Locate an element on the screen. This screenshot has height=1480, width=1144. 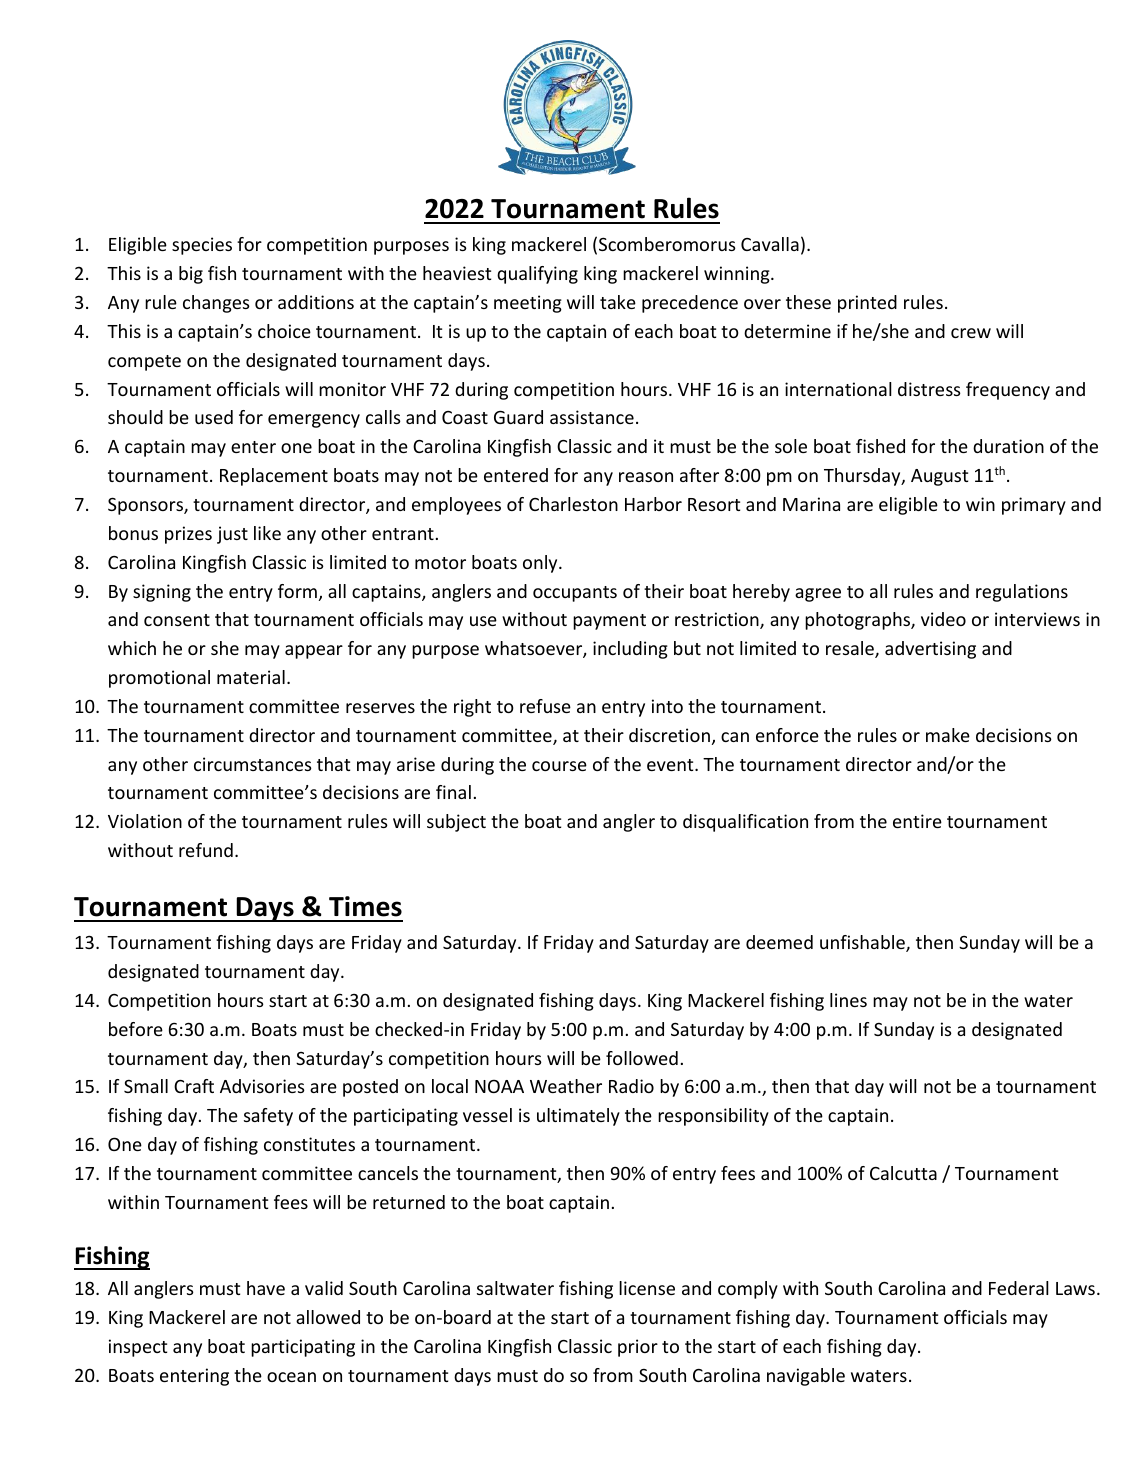
prior is located at coordinates (638, 1348).
